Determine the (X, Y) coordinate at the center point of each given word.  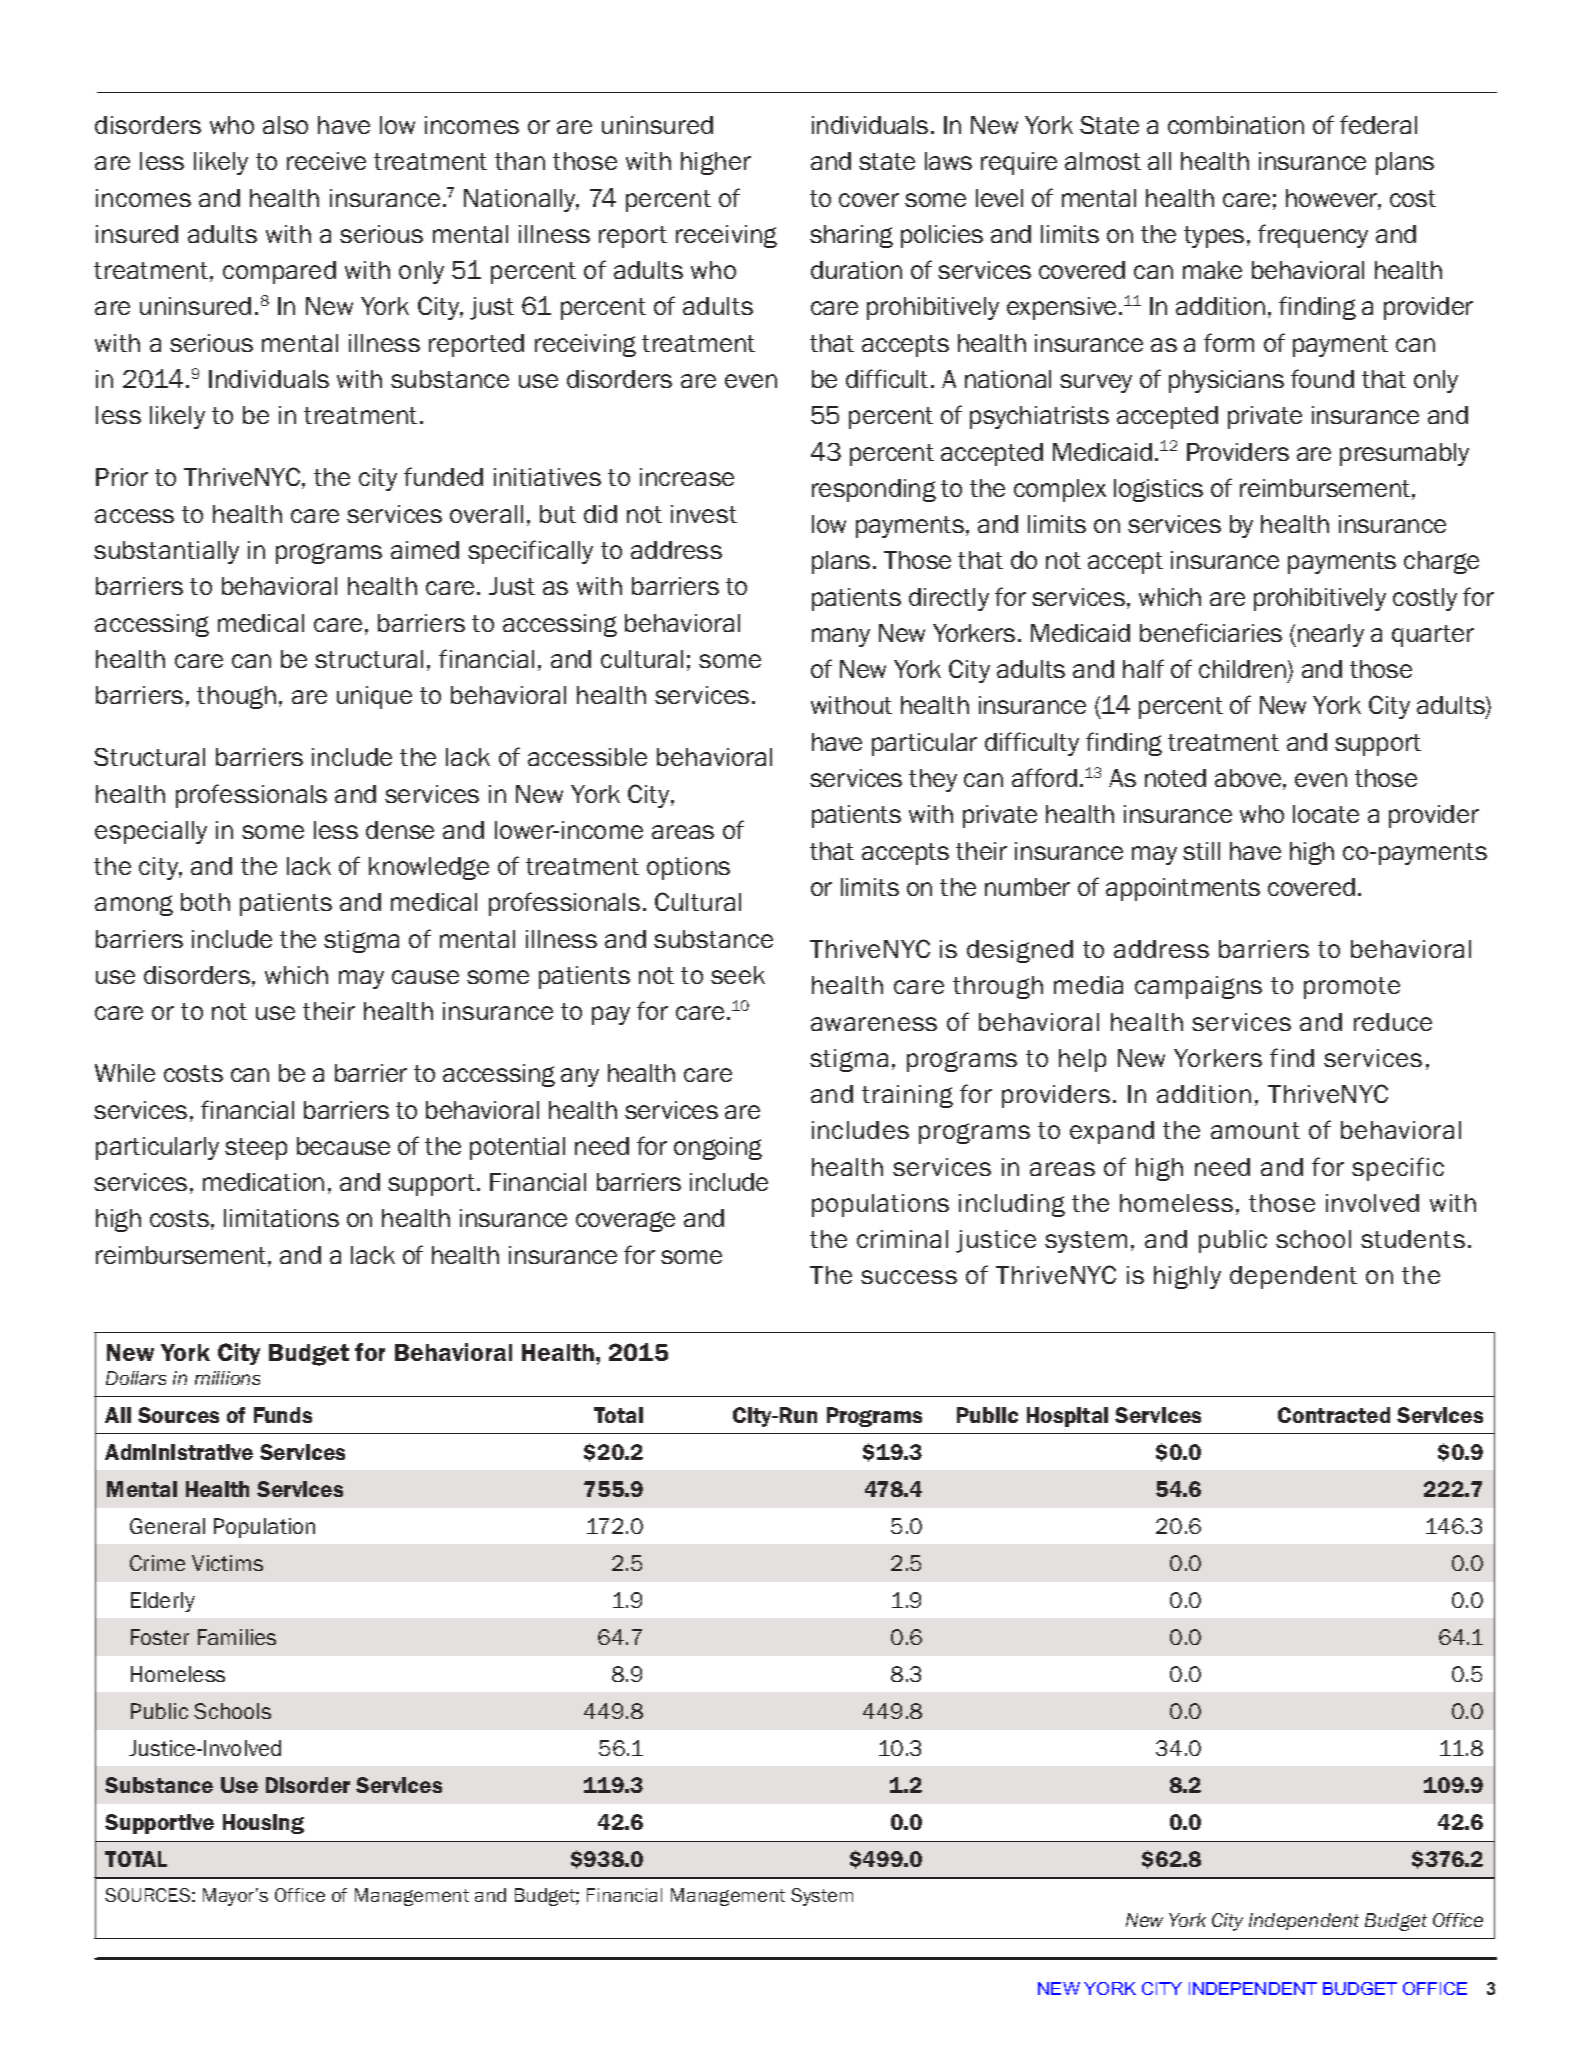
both (205, 902)
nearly (1331, 635)
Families (237, 1637)
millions (227, 1378)
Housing (263, 1824)
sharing (851, 236)
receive (326, 161)
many (841, 637)
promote (1352, 988)
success (909, 1277)
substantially (166, 552)
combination (1236, 125)
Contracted (1334, 1415)
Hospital (1067, 1417)
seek (738, 975)
